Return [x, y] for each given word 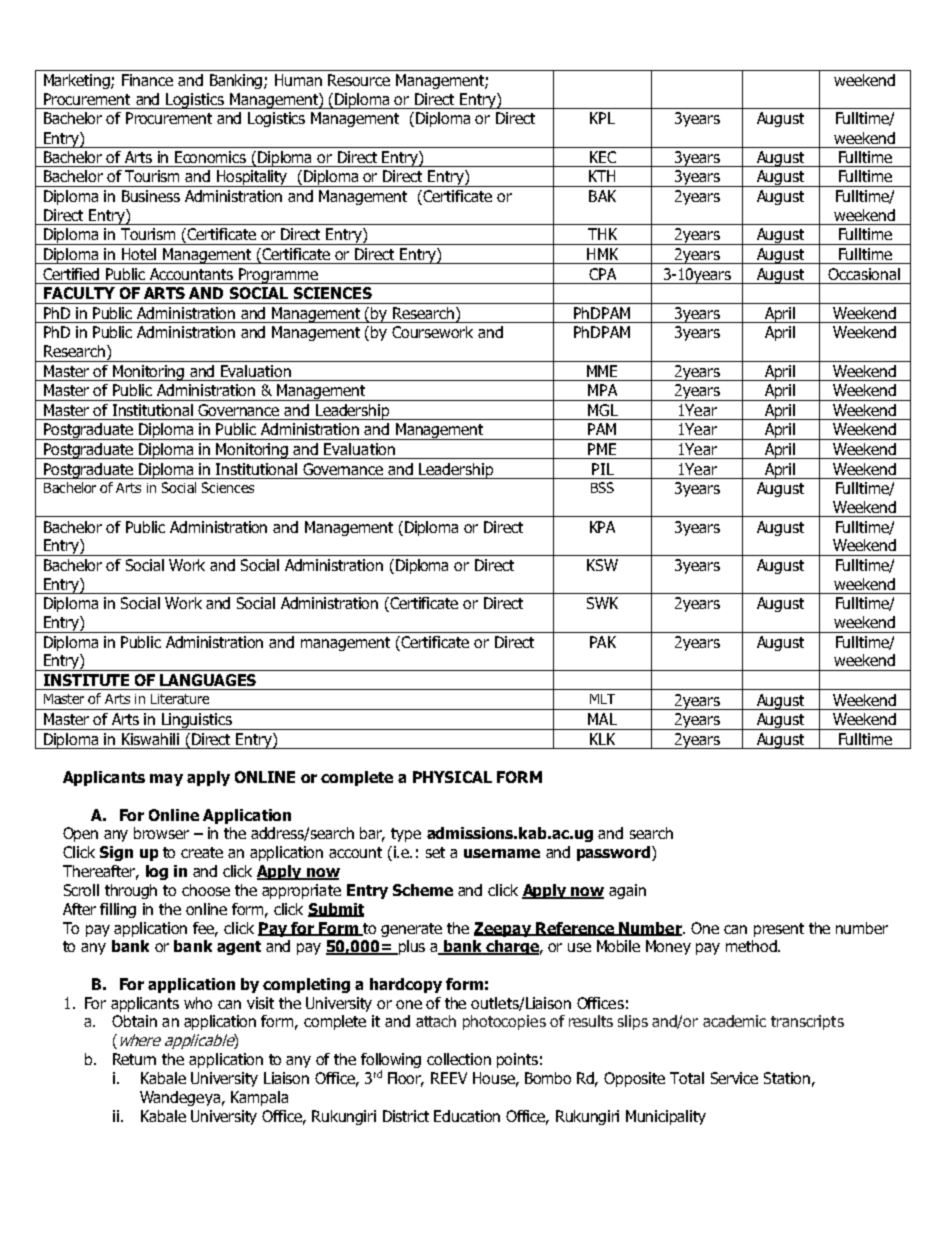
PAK [603, 642]
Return [134, 1059]
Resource [359, 80]
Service [734, 1078]
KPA [602, 527]
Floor [406, 1079]
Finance [147, 80]
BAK [602, 196]
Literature [180, 699]
